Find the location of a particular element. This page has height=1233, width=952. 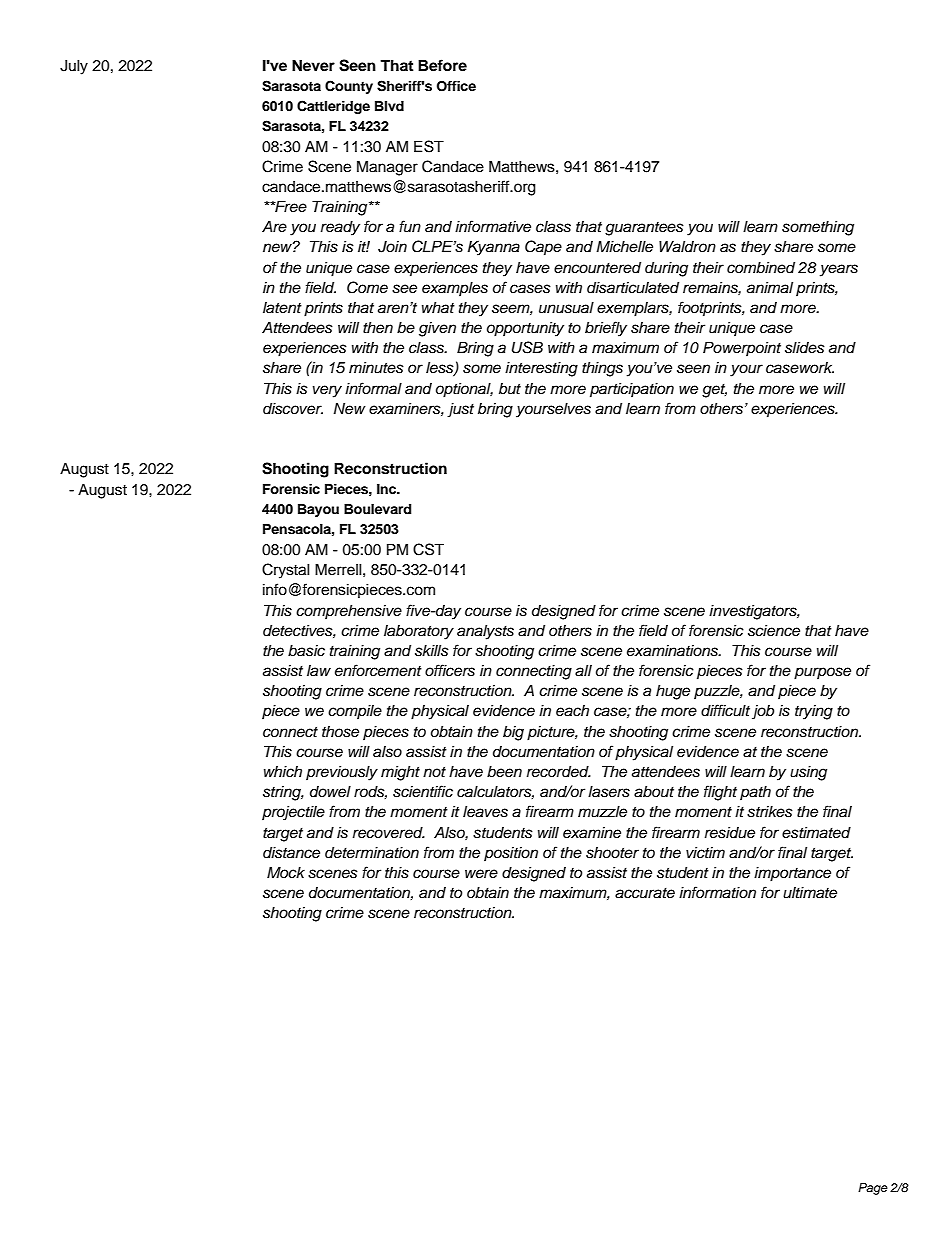

were is located at coordinates (481, 873).
